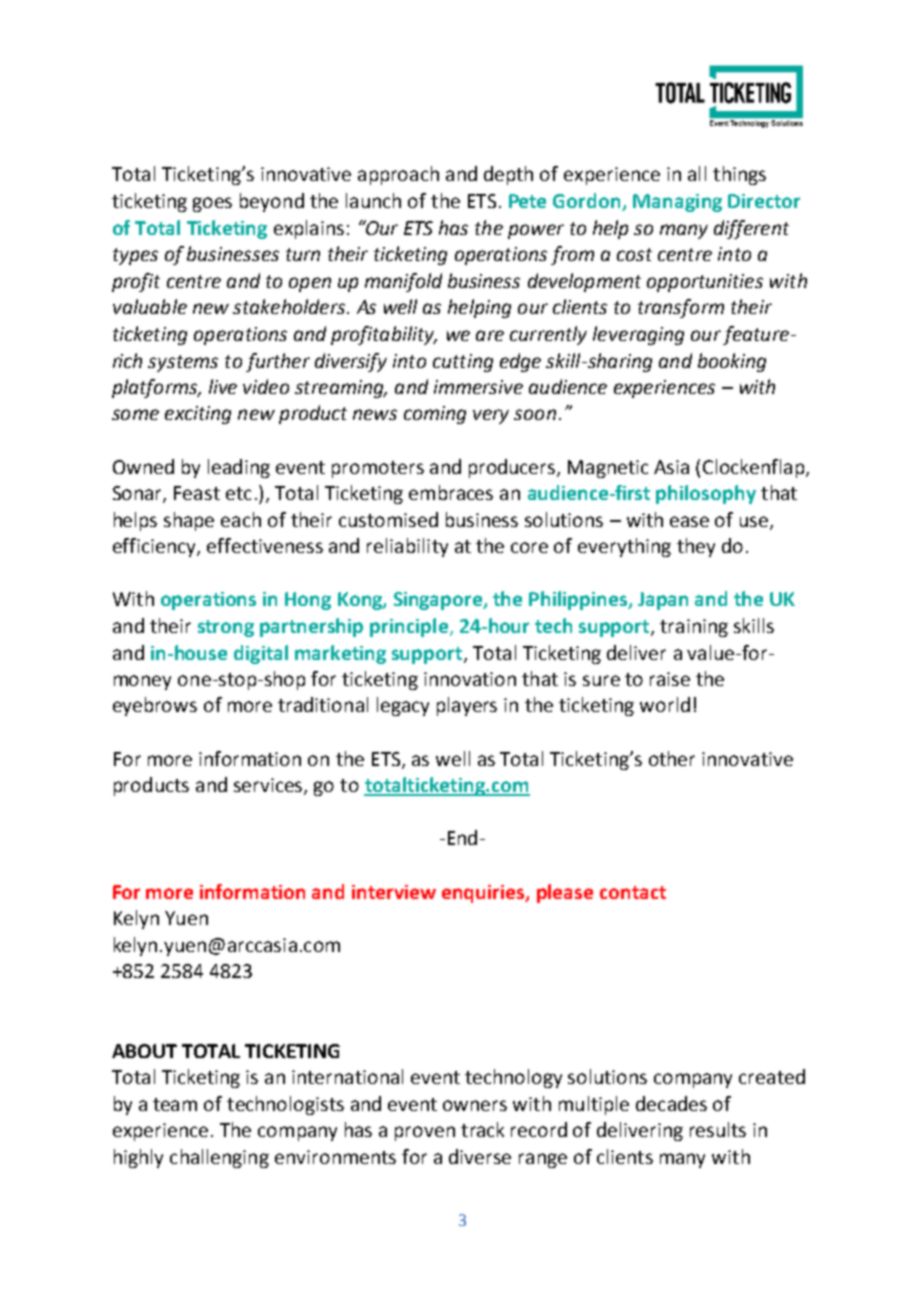 This screenshot has width=924, height=1308. Describe the element at coordinates (394, 892) in the screenshot. I see `interview` at that location.
